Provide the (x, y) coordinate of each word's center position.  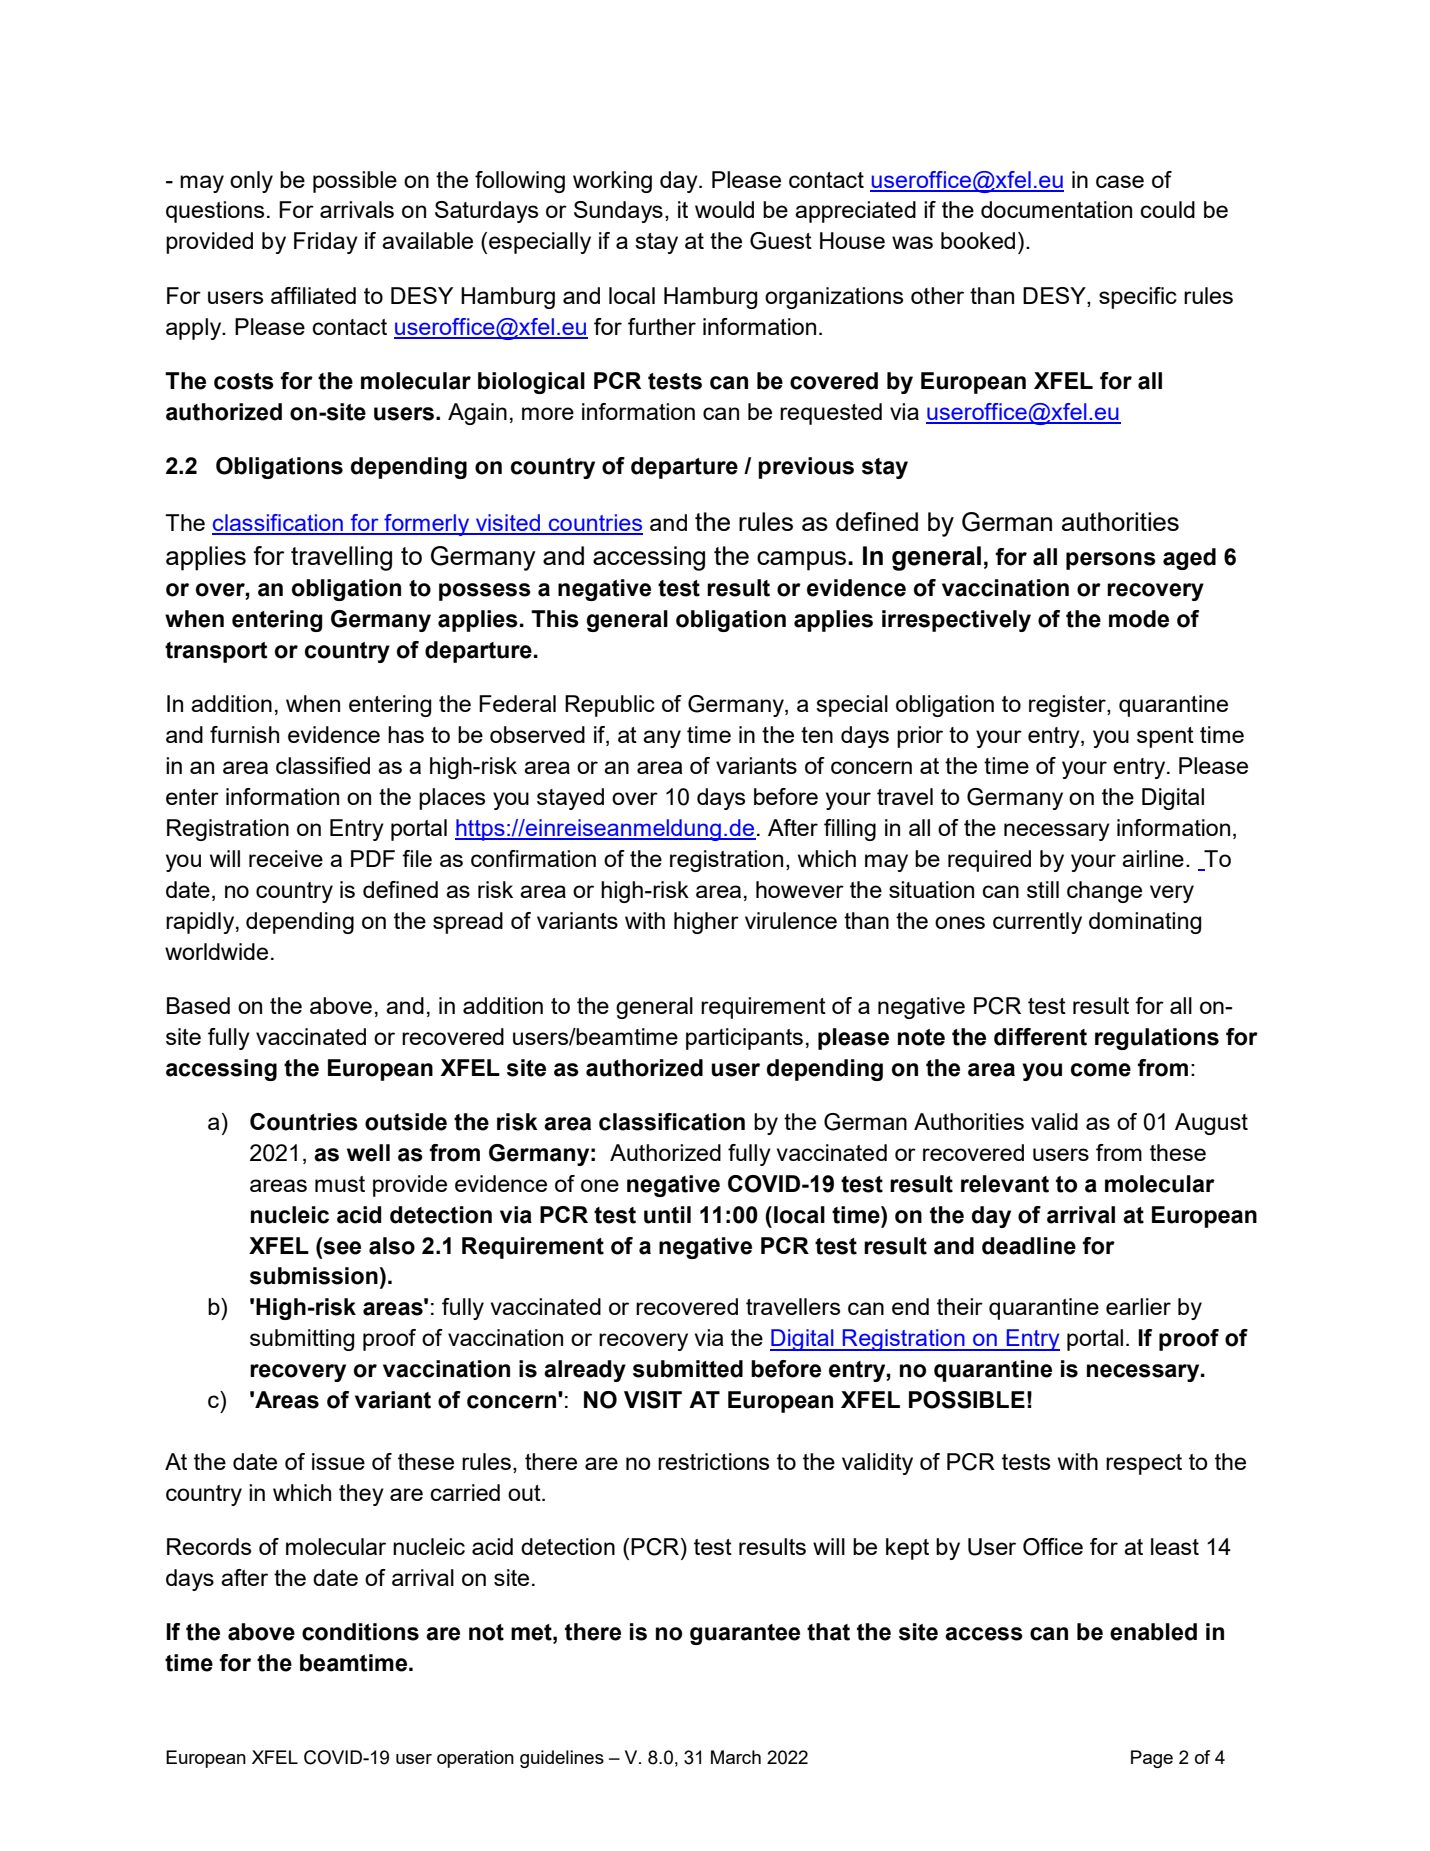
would (724, 209)
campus (801, 561)
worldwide (216, 951)
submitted (688, 1369)
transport (216, 652)
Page (1152, 1759)
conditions (360, 1632)
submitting (302, 1340)
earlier (1138, 1306)
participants (744, 1039)
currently (1037, 923)
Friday (326, 243)
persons (1111, 561)
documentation (1056, 209)
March (736, 1757)
